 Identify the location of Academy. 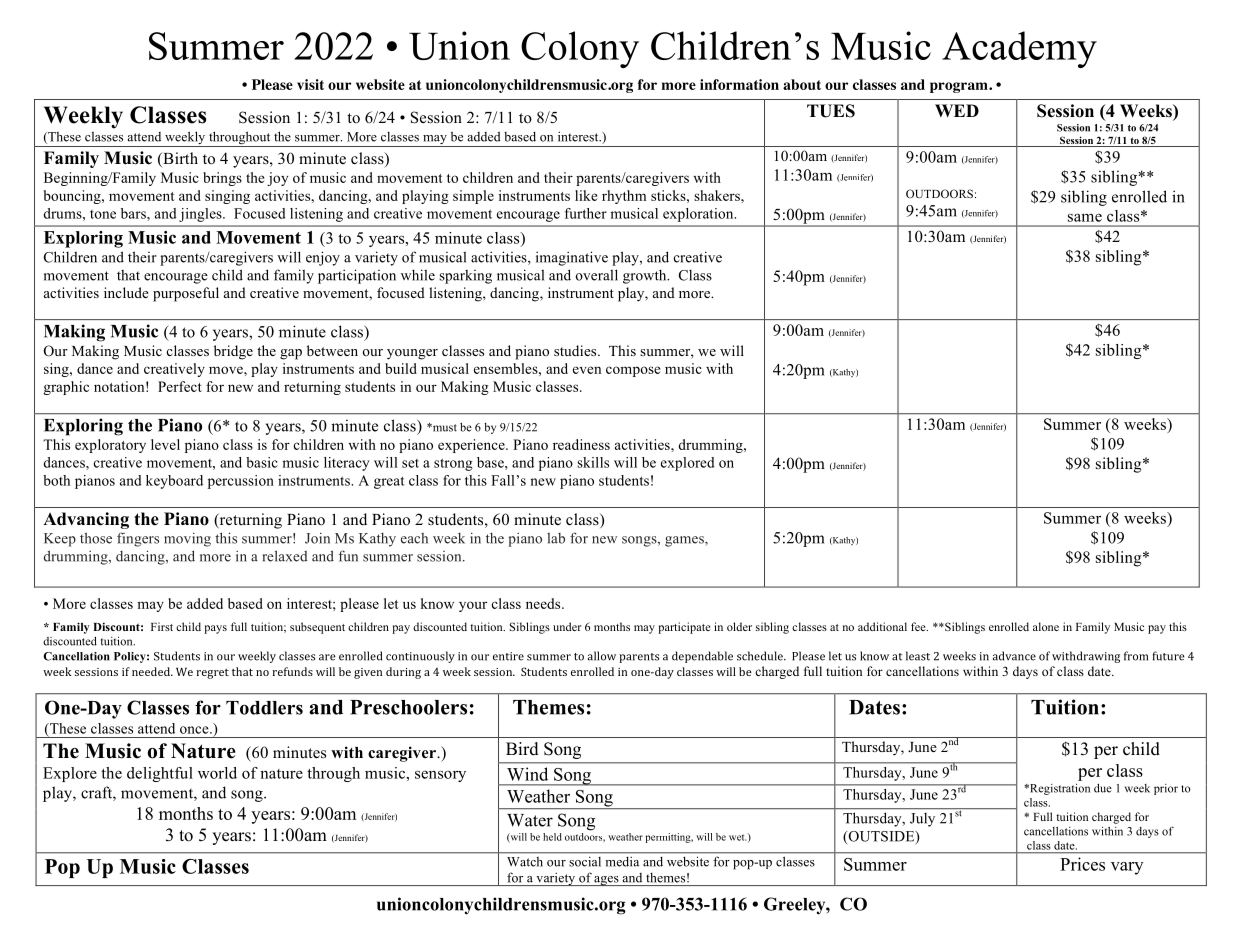
(1019, 49).
